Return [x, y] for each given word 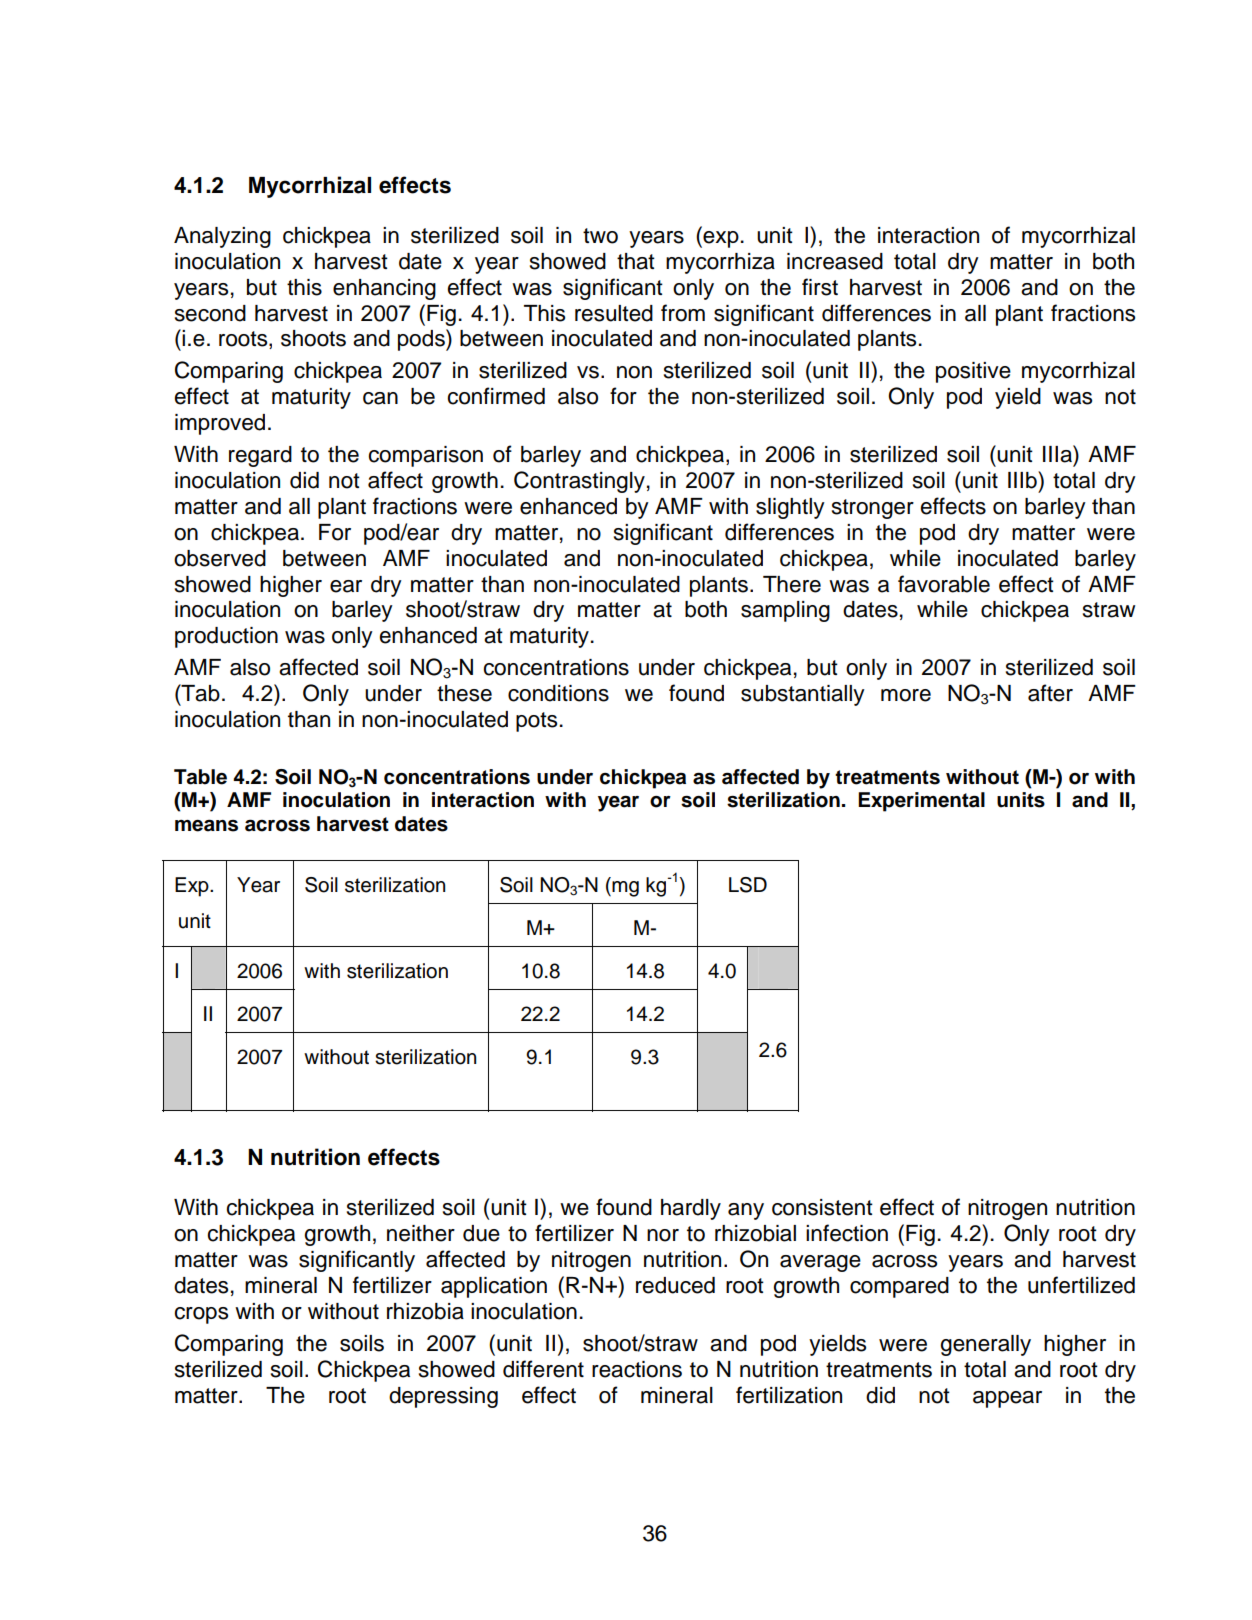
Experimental [921, 802]
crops [201, 1315]
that [636, 261]
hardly [691, 1209]
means [206, 825]
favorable [944, 584]
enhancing [384, 289]
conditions [558, 693]
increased [835, 261]
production [226, 637]
